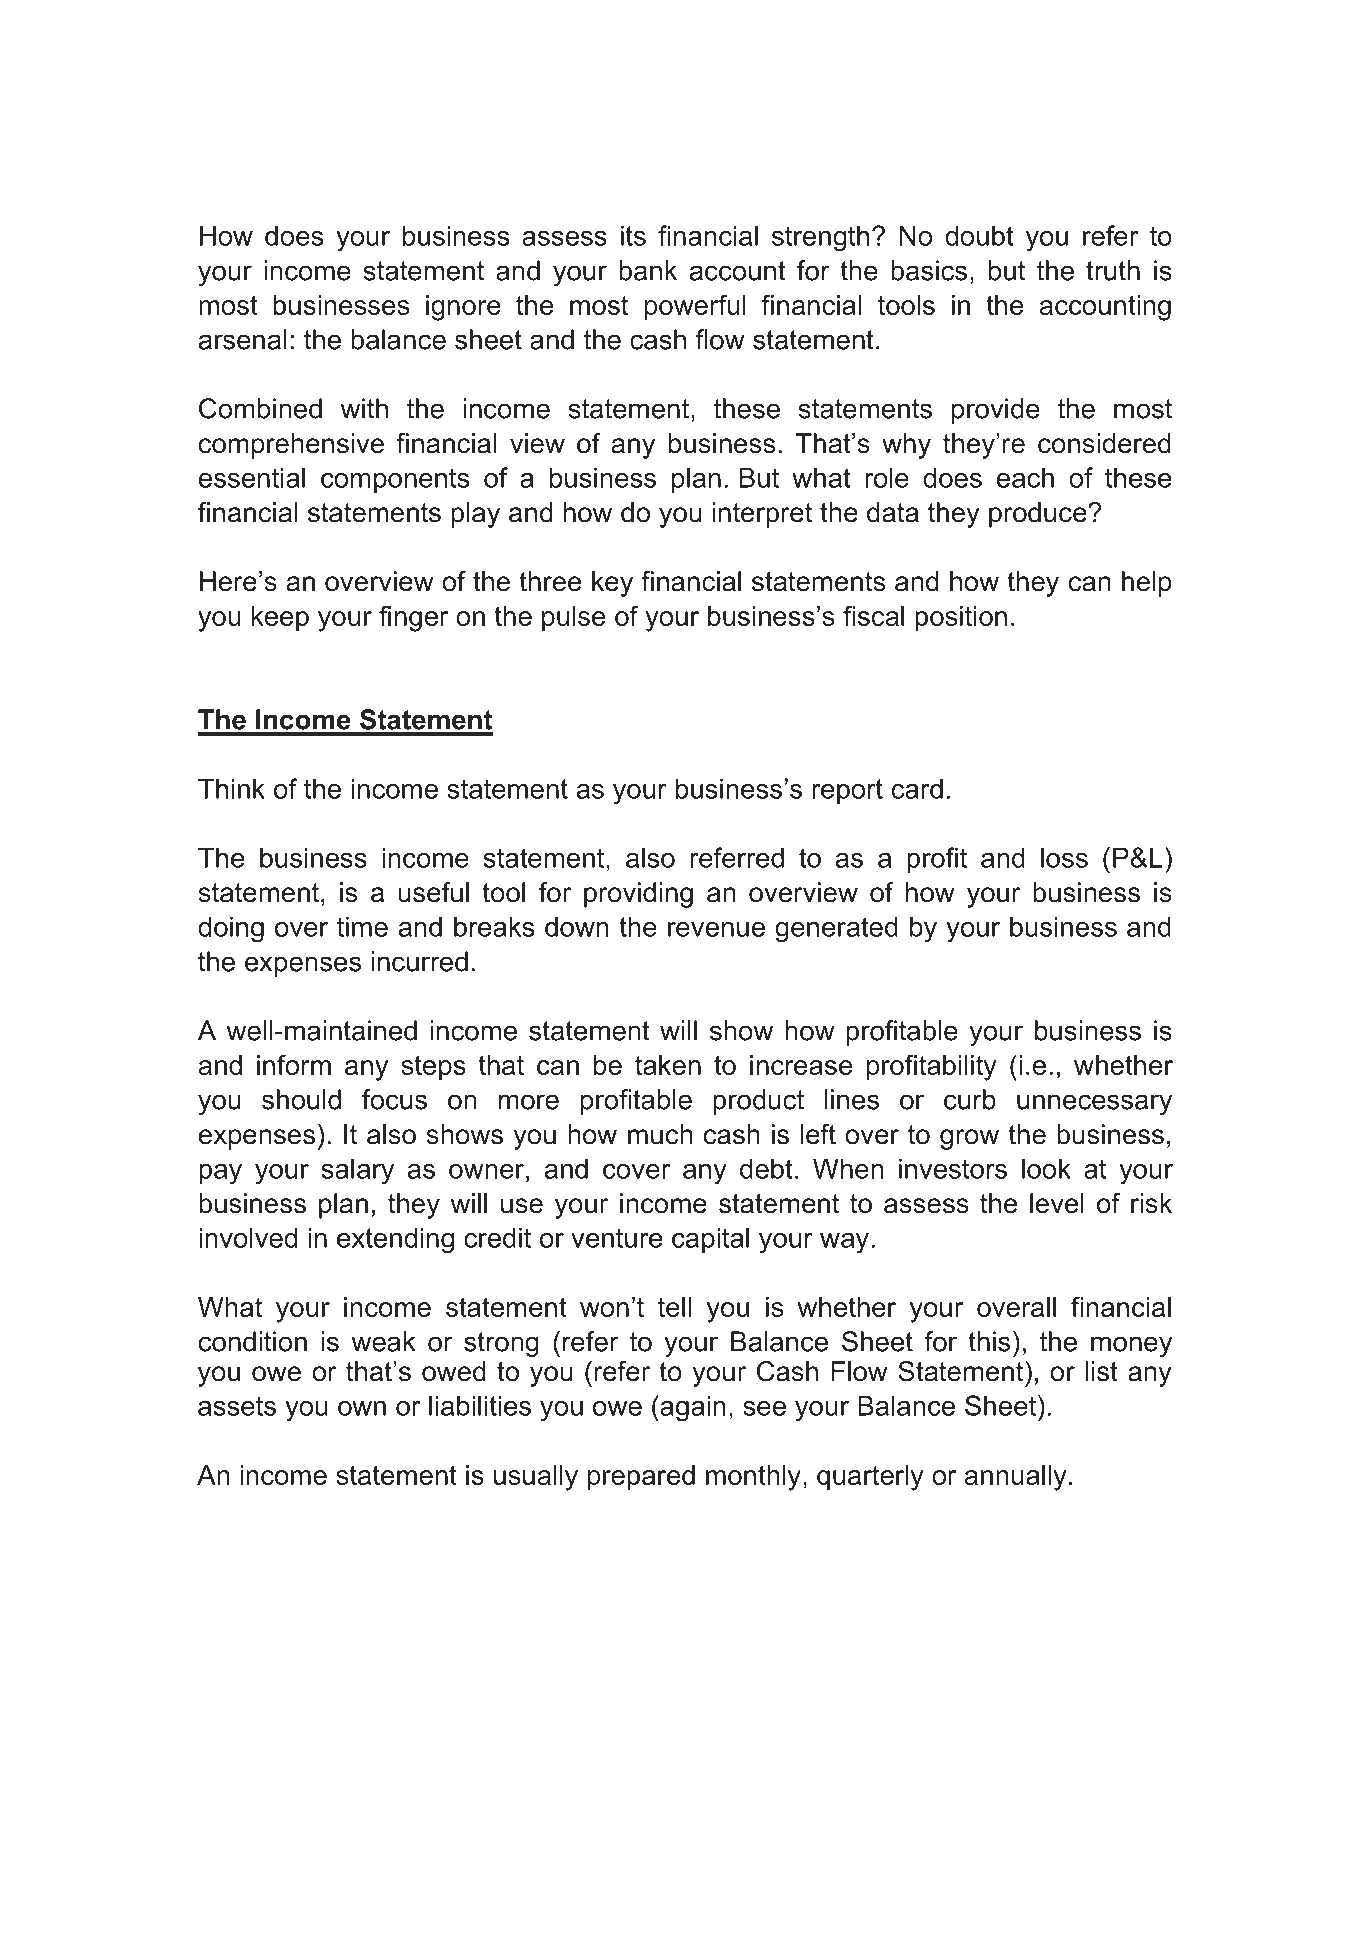  What do you see at coordinates (1113, 270) in the image?
I see `truth` at bounding box center [1113, 270].
